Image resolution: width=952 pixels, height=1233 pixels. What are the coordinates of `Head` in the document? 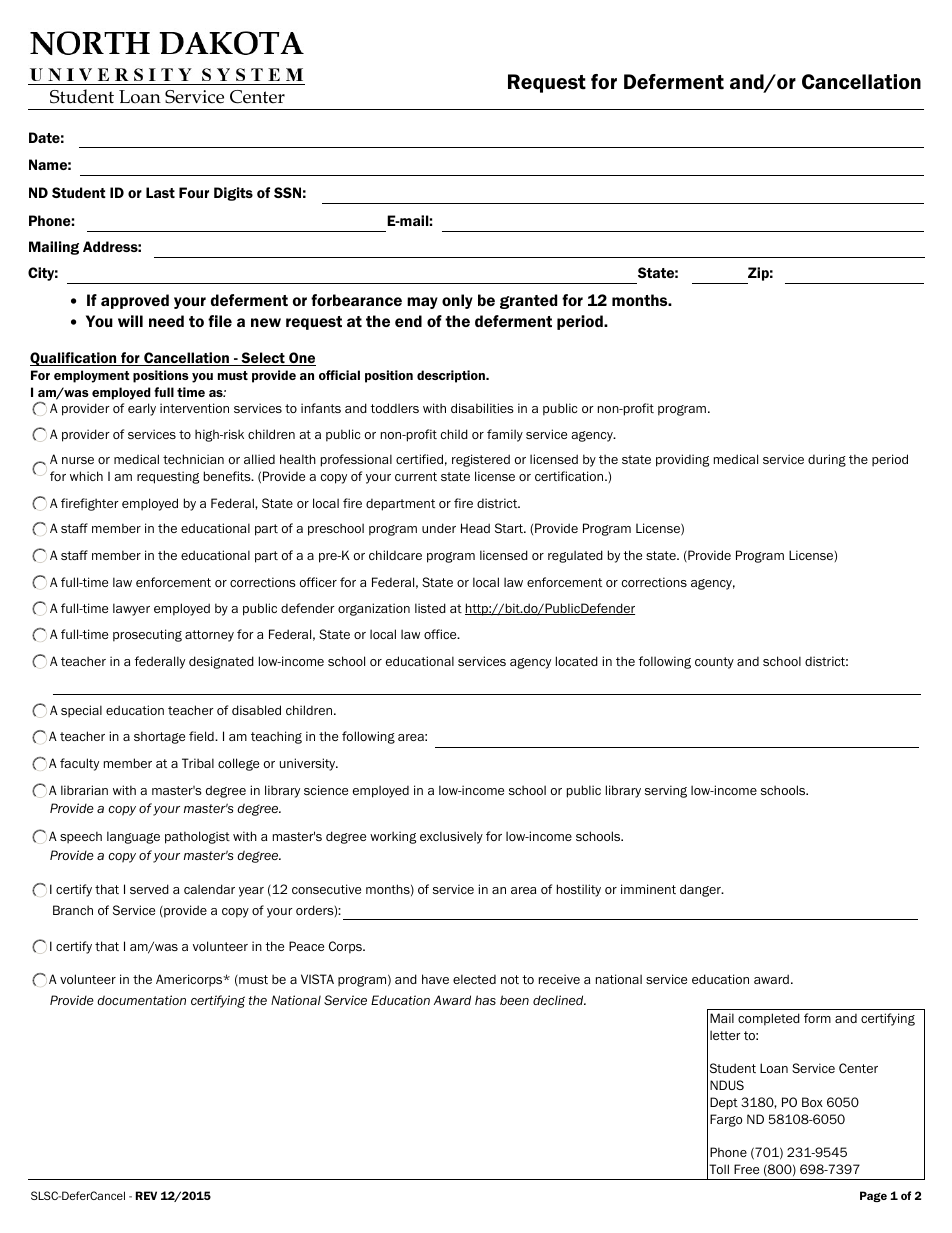 It's located at (475, 528).
